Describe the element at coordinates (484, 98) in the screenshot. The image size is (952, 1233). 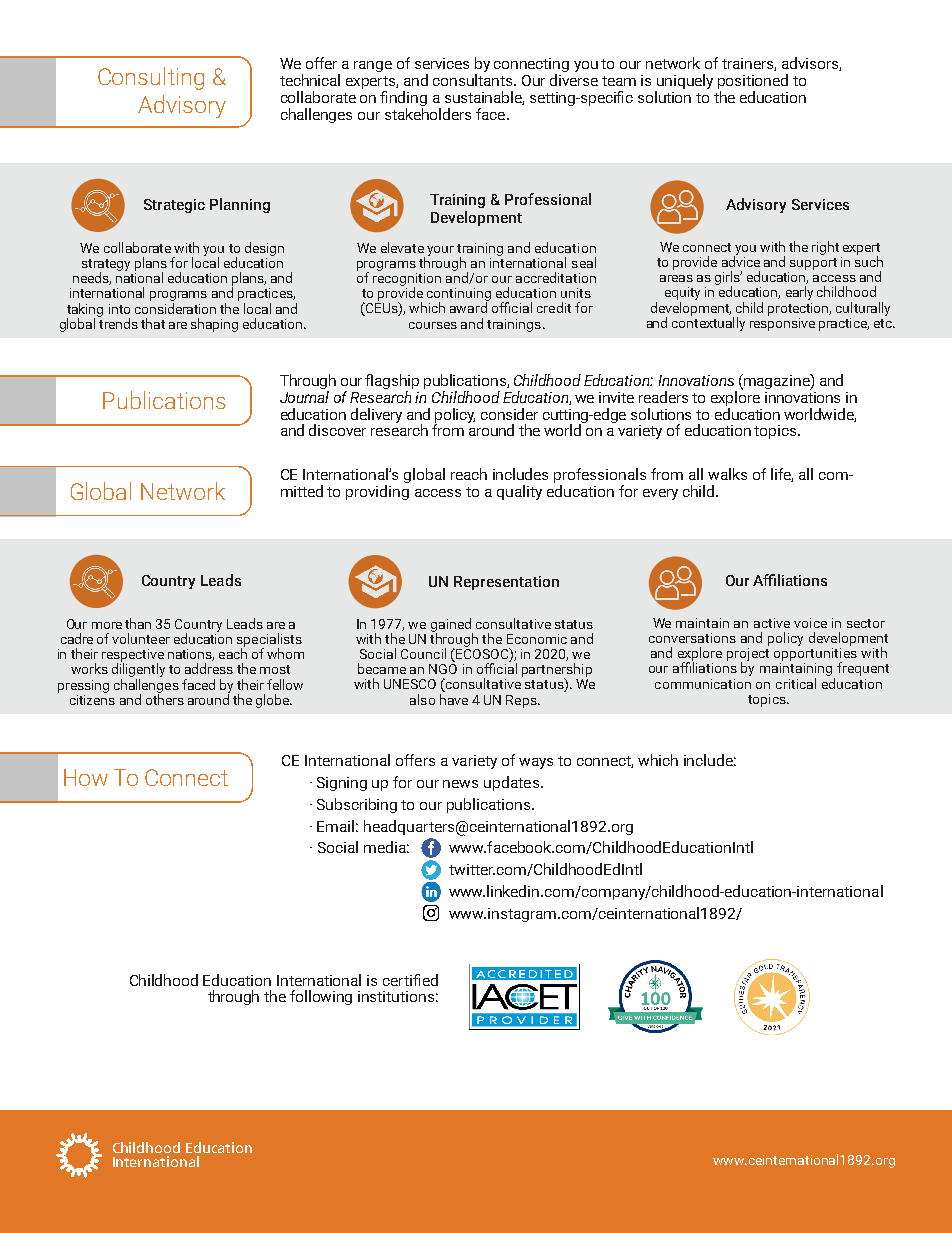
I see `sustainable` at that location.
